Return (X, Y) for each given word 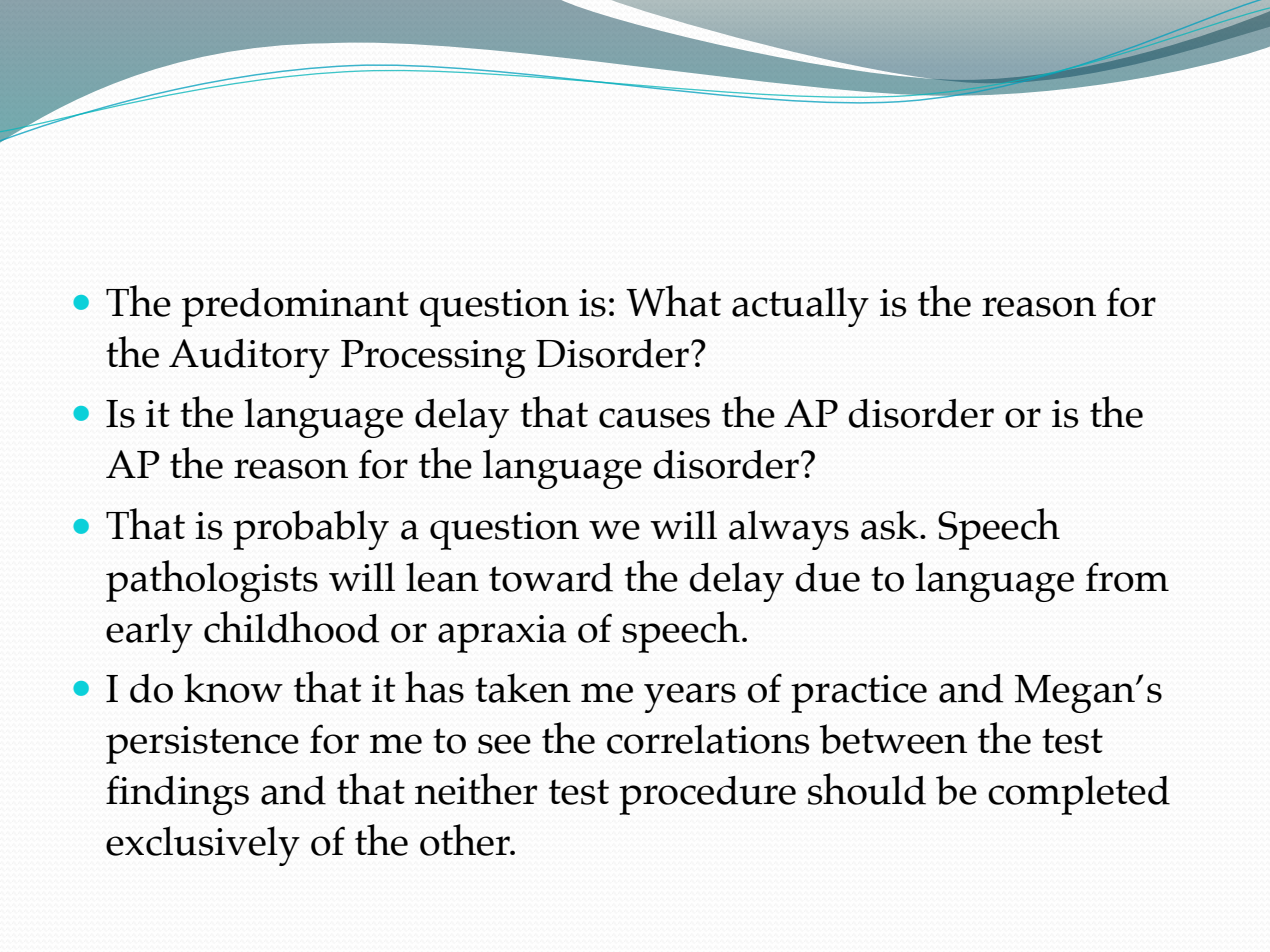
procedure (707, 795)
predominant (295, 307)
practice (859, 694)
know (233, 688)
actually (800, 307)
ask (891, 525)
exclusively (203, 846)
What (673, 301)
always (789, 530)
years (690, 698)
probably (311, 530)
